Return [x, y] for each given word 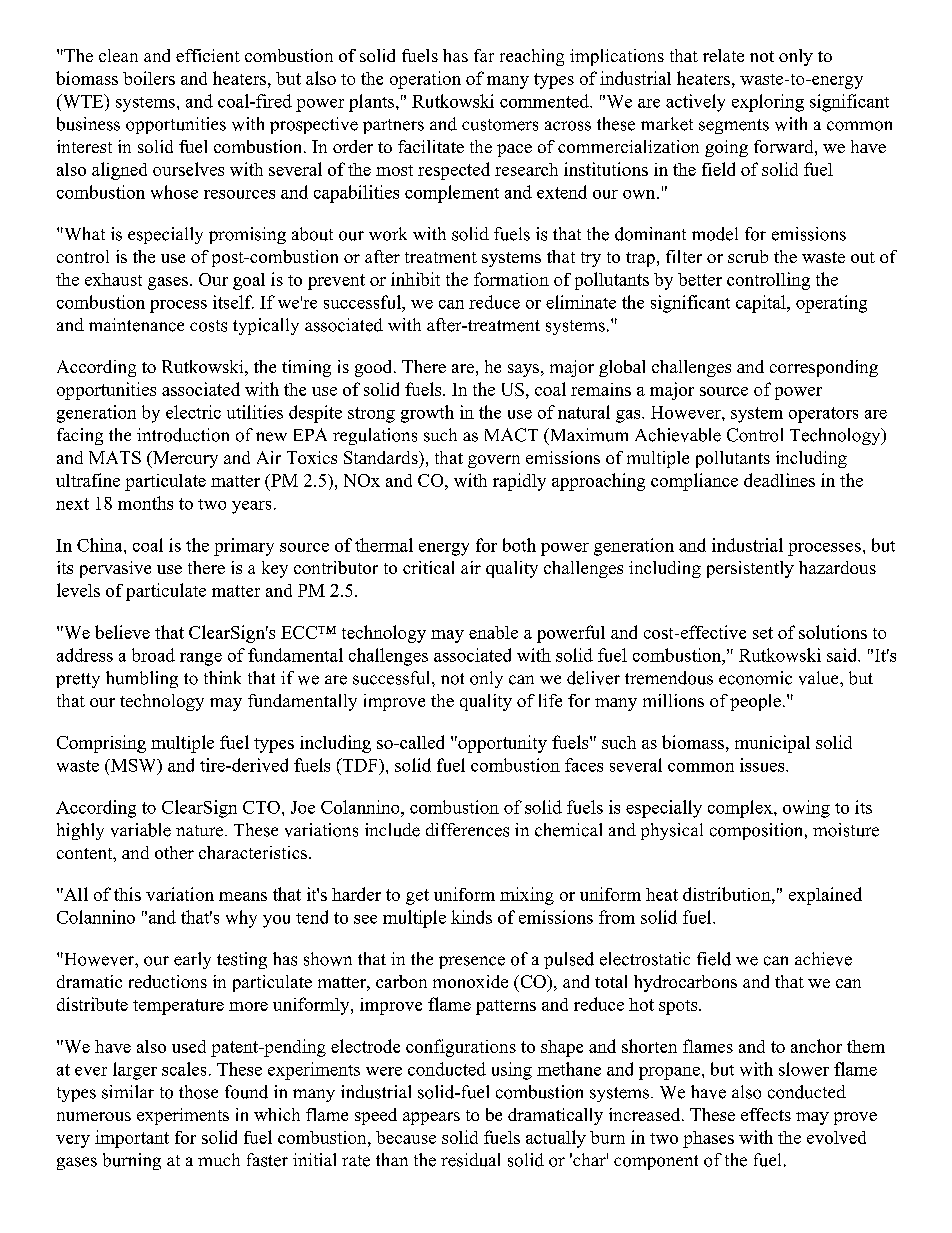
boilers [149, 78]
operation [425, 80]
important [132, 1139]
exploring [768, 103]
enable [493, 632]
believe [122, 632]
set [763, 633]
